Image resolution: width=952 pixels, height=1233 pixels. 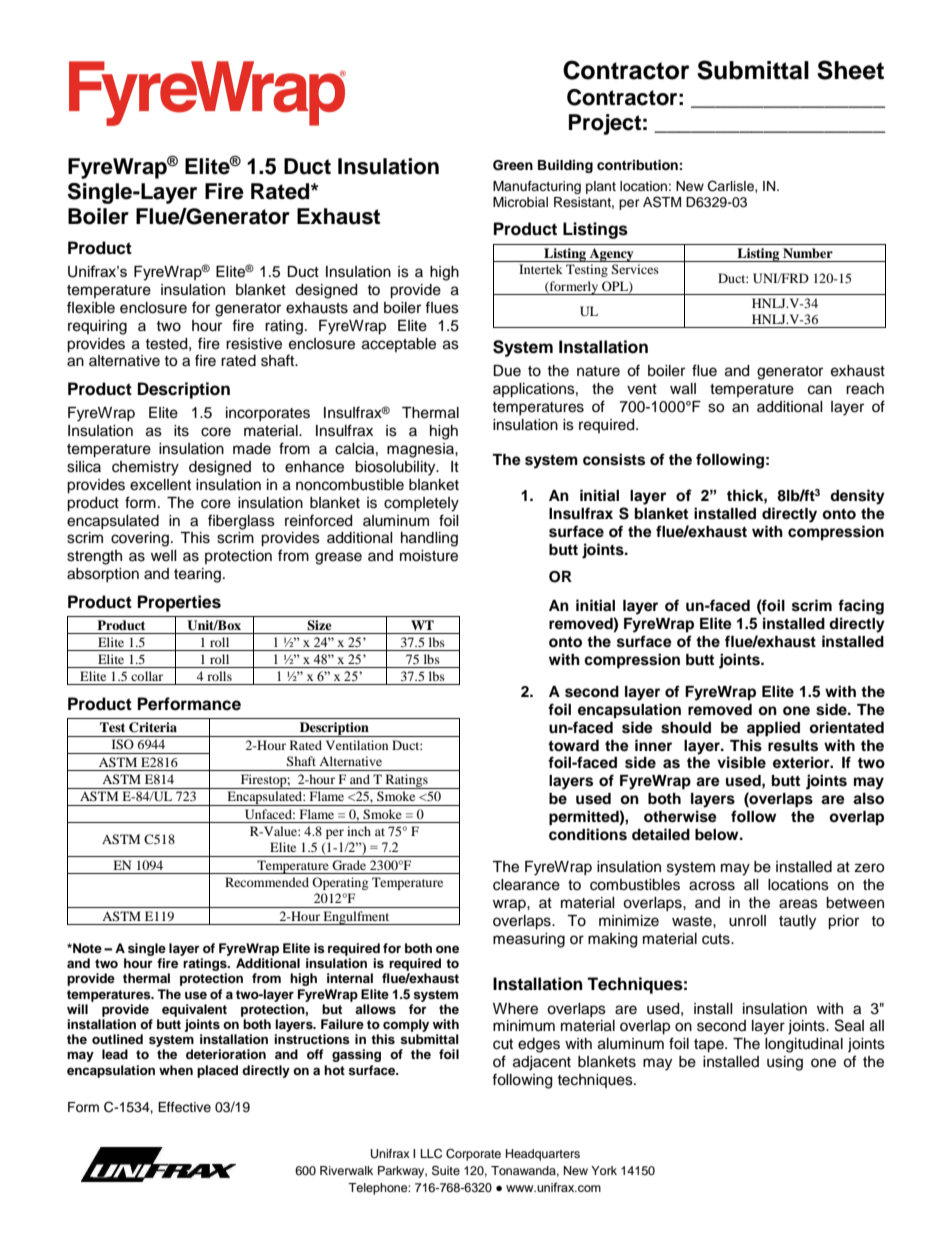 I want to click on Properties, so click(x=179, y=603).
